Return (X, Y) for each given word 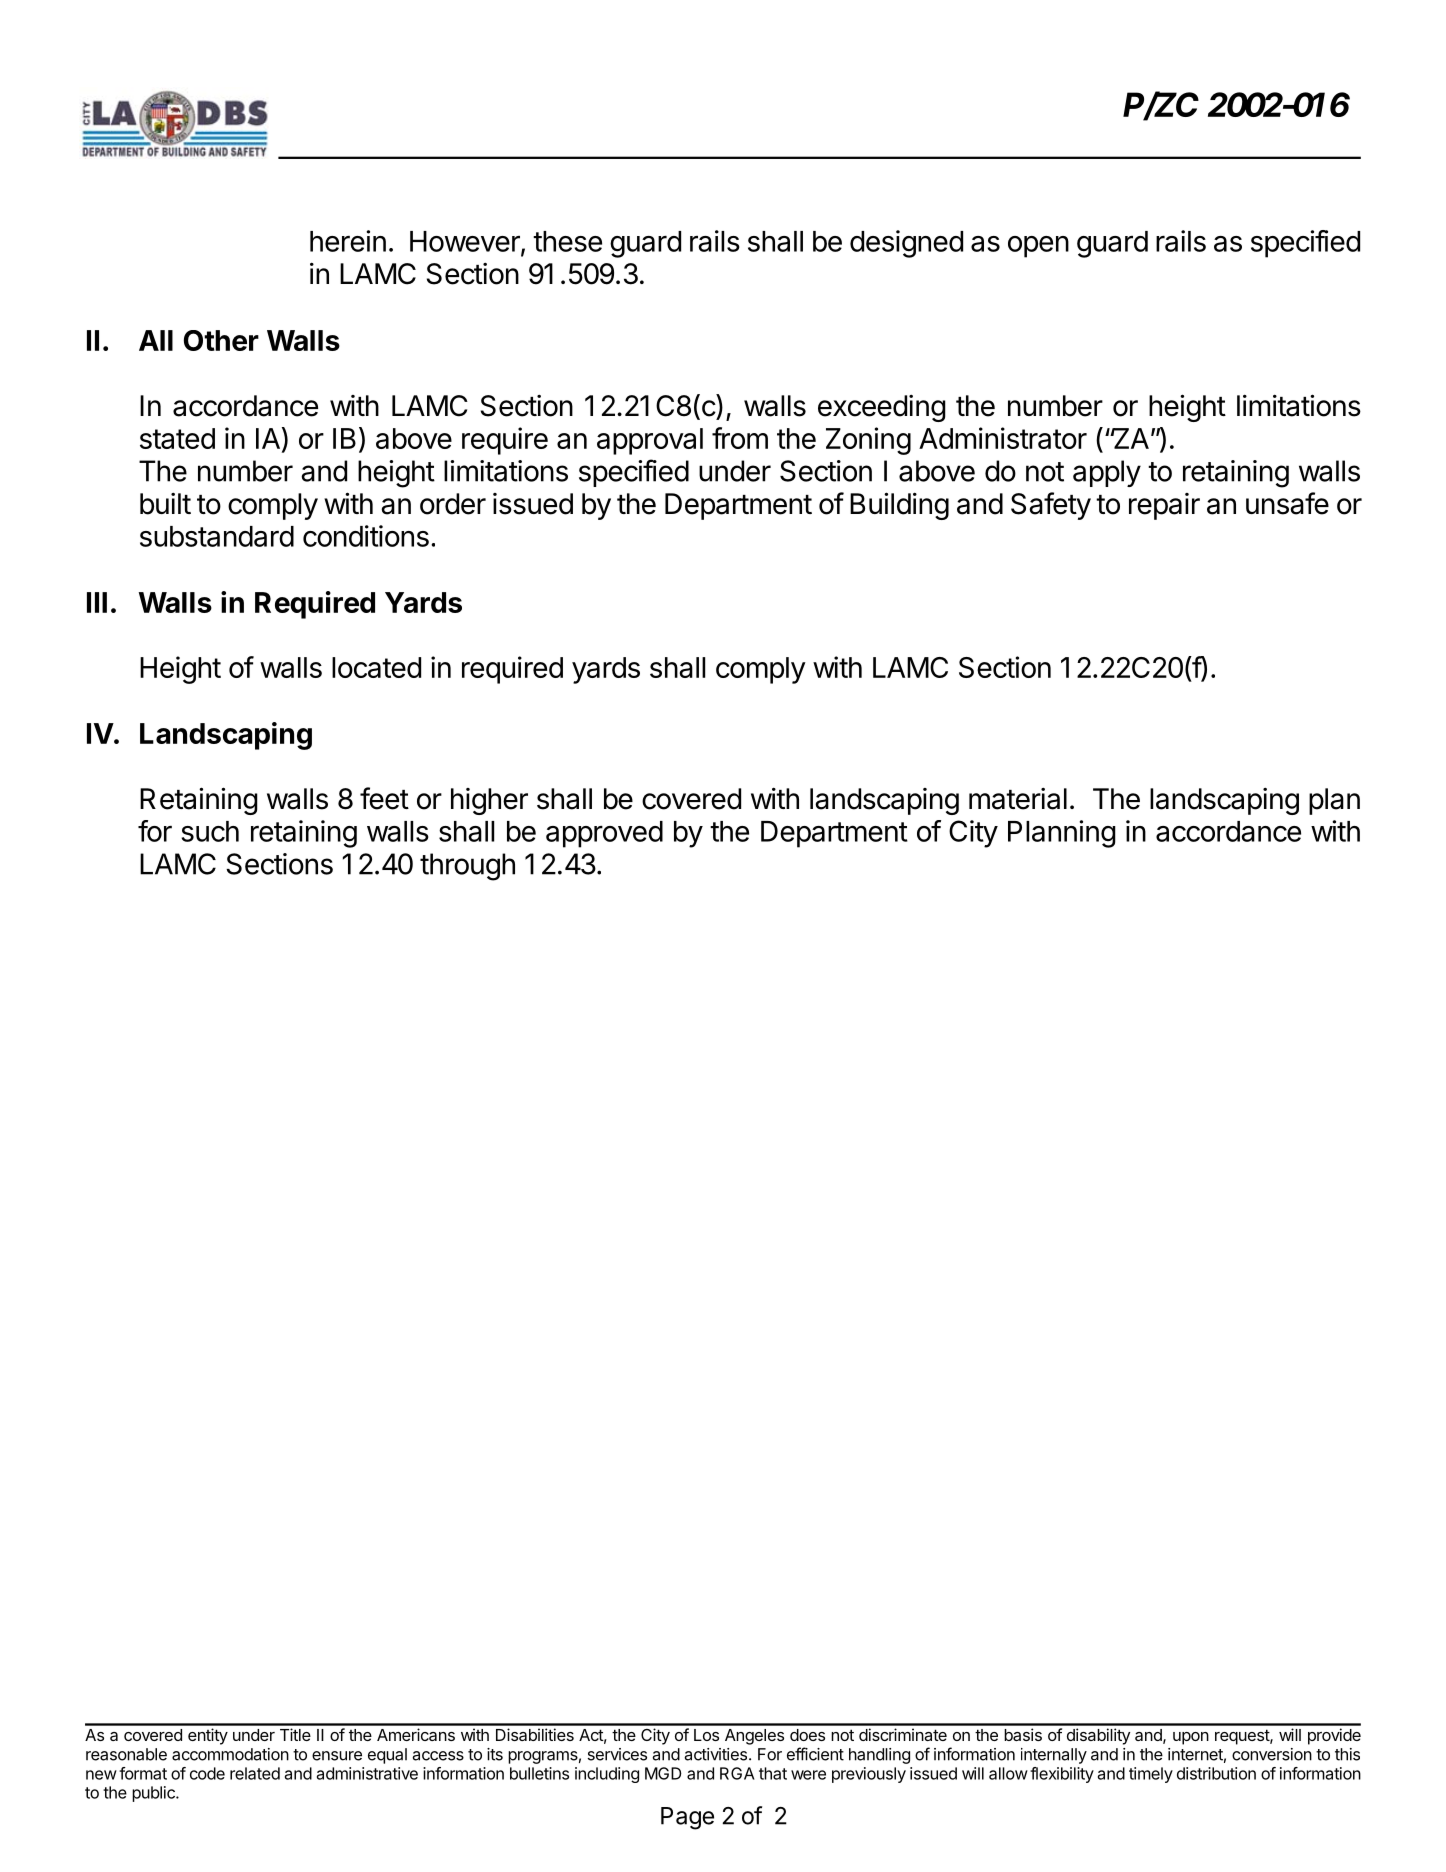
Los (706, 1735)
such (210, 831)
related (255, 1773)
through (467, 867)
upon (1191, 1738)
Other (221, 340)
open (1038, 247)
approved (604, 834)
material (1018, 799)
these (567, 241)
